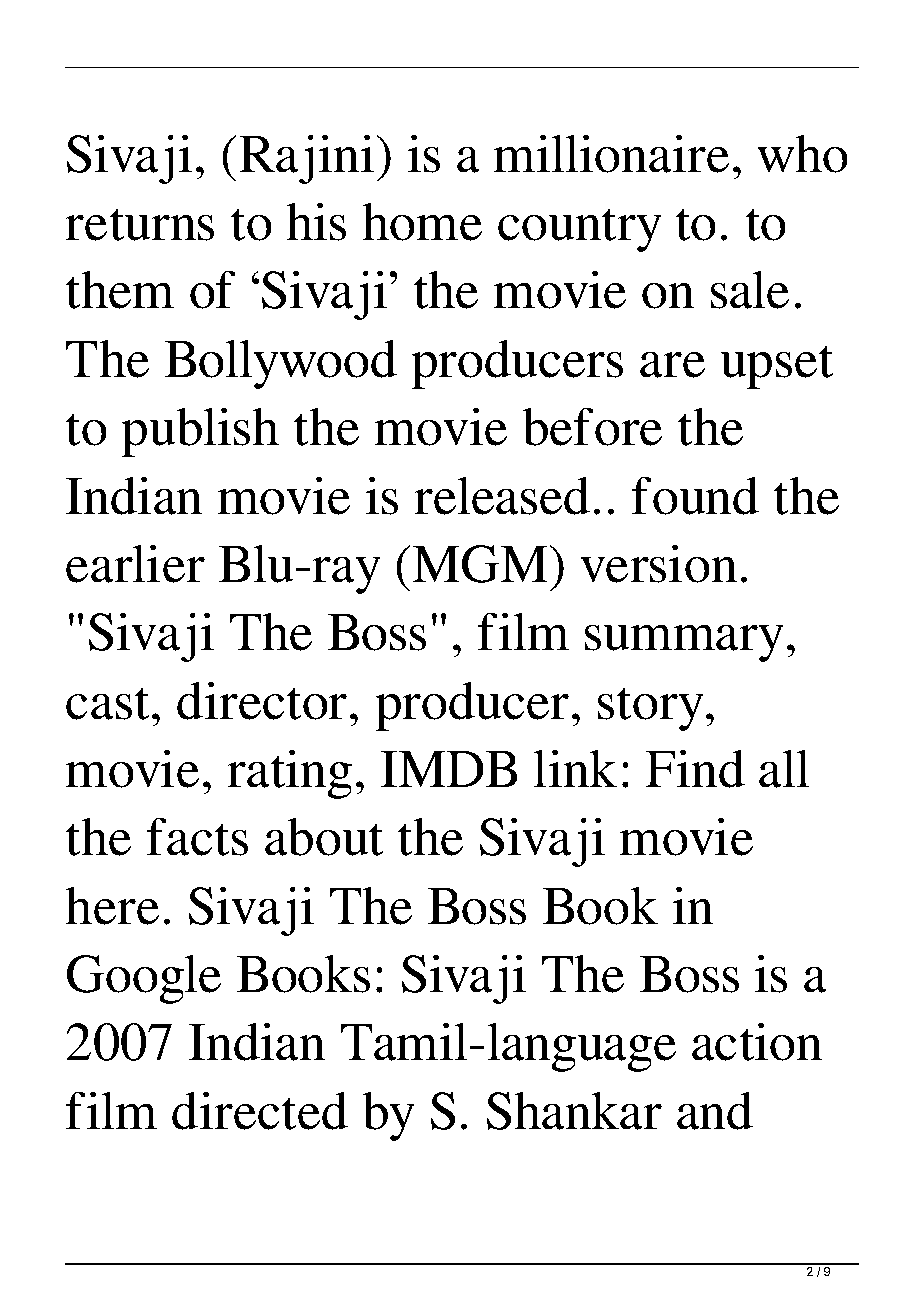 The image size is (924, 1308). What do you see at coordinates (802, 154) in the screenshot?
I see `who` at bounding box center [802, 154].
